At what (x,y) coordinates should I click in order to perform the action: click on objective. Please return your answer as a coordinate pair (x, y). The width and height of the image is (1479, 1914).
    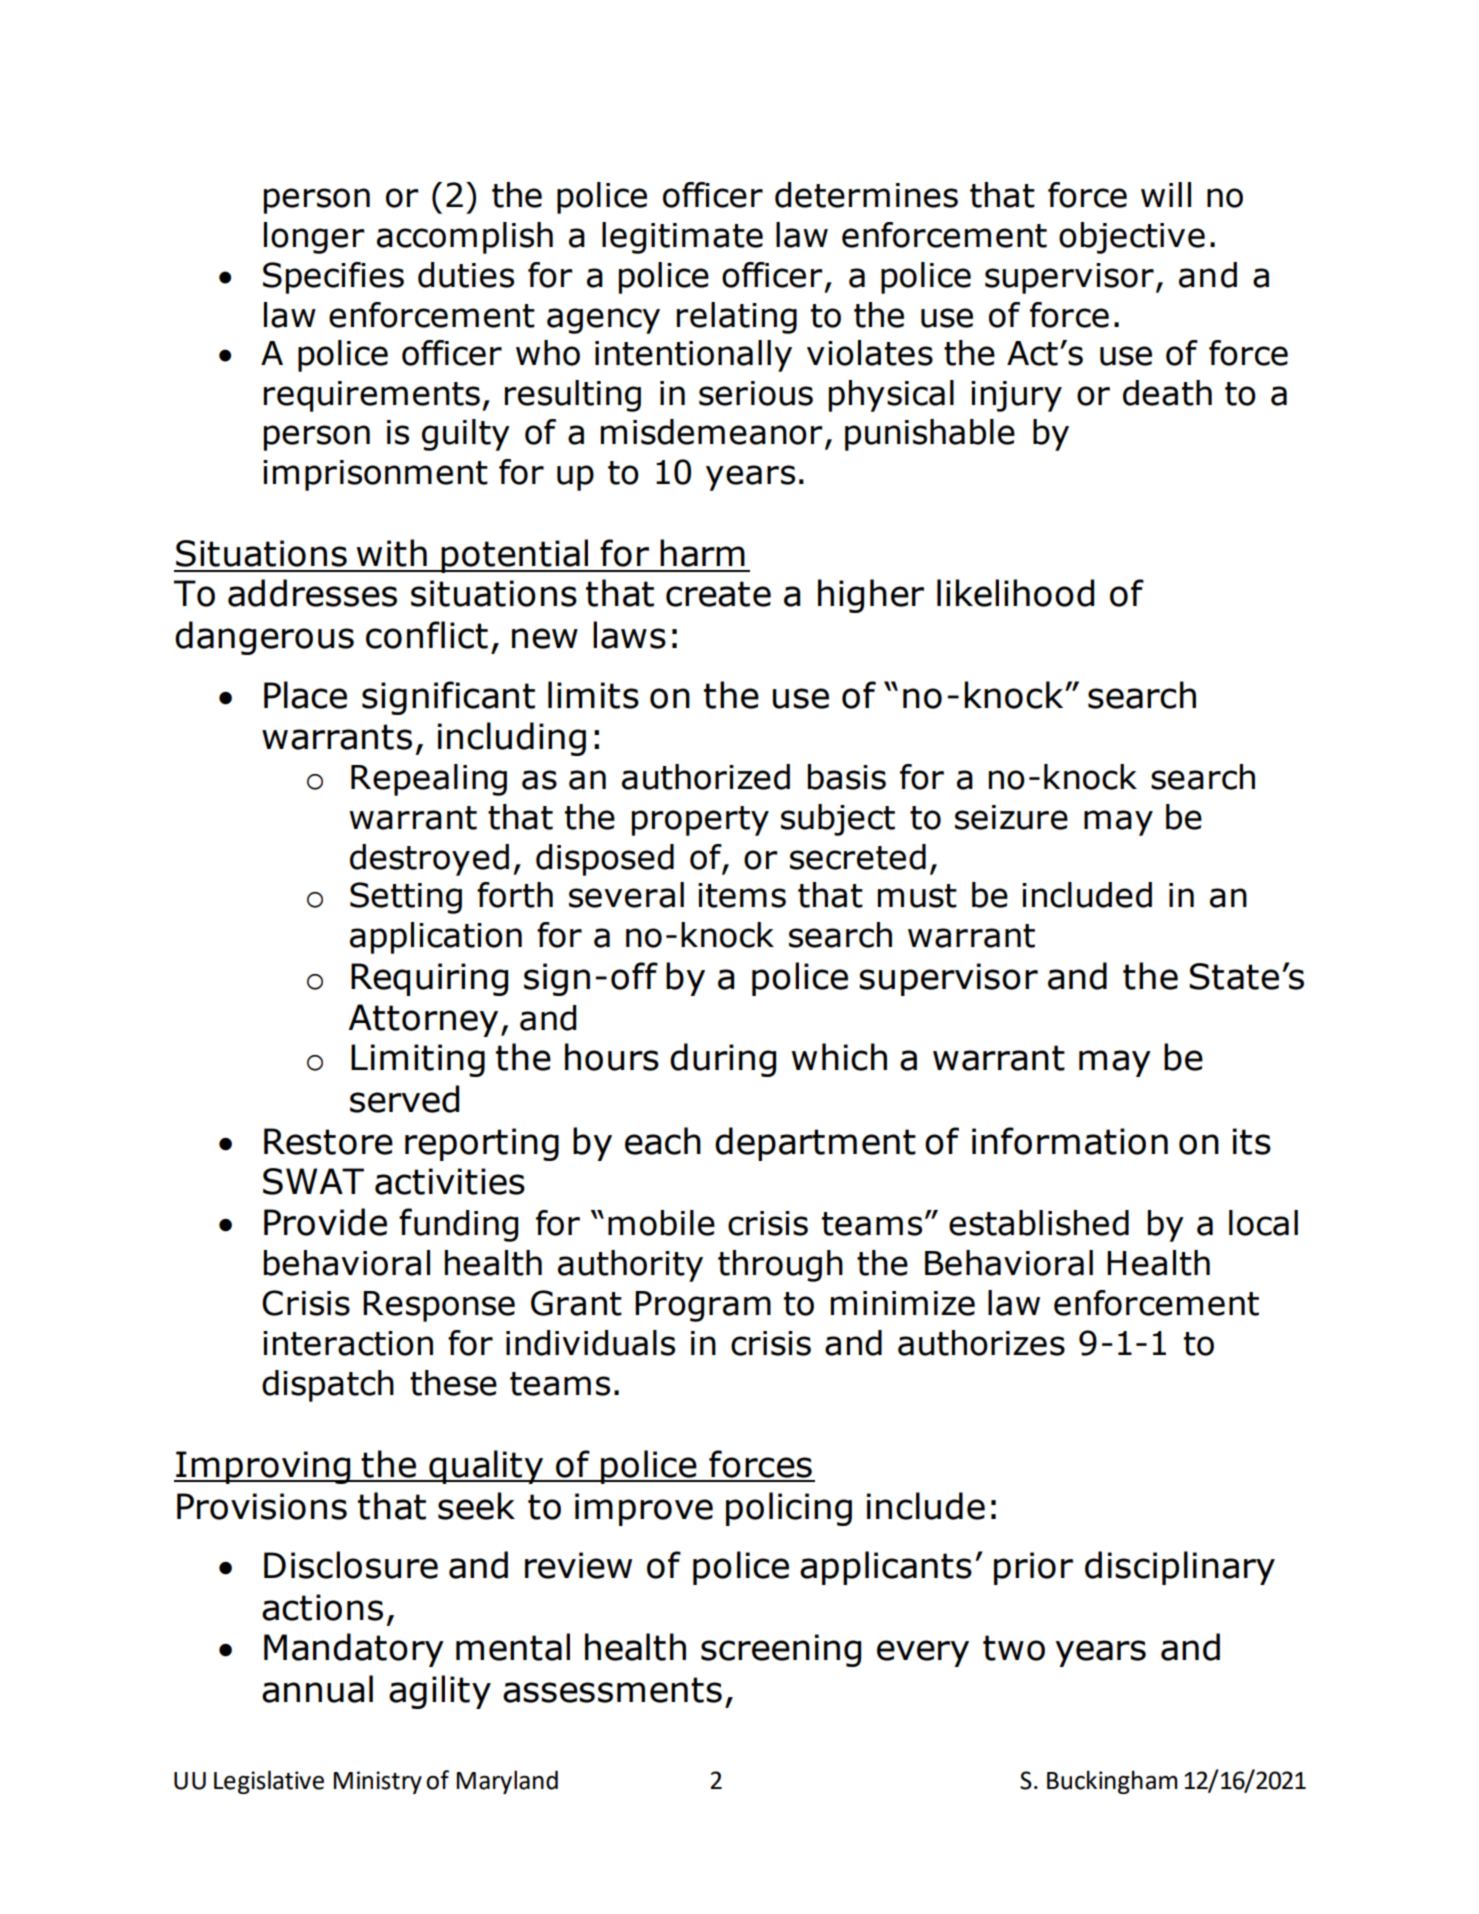
    Looking at the image, I should click on (1132, 238).
